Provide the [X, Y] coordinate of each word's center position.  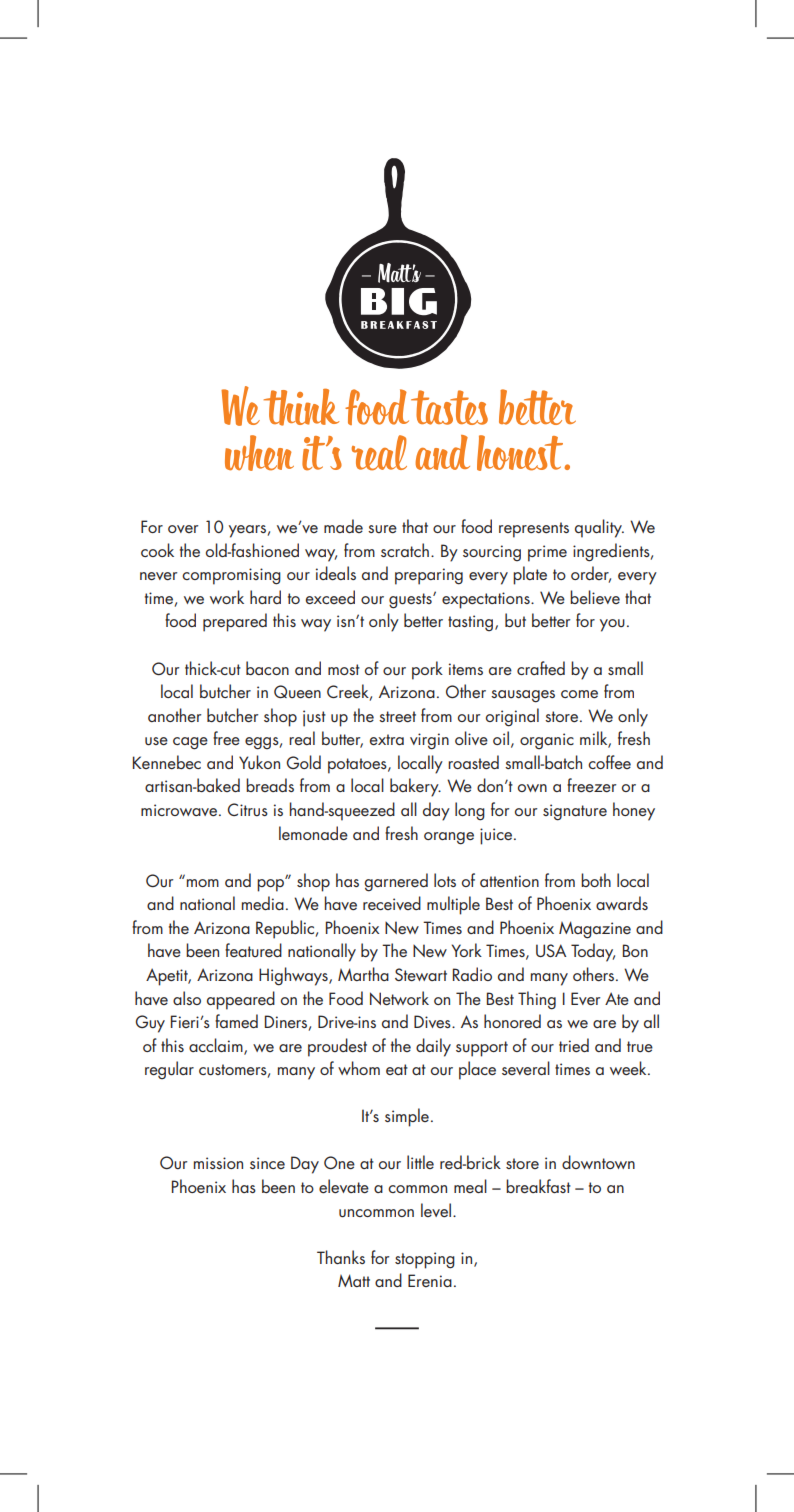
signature [575, 812]
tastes [449, 407]
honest [521, 453]
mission [218, 1163]
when [259, 453]
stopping [425, 1260]
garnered [396, 882]
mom [203, 883]
